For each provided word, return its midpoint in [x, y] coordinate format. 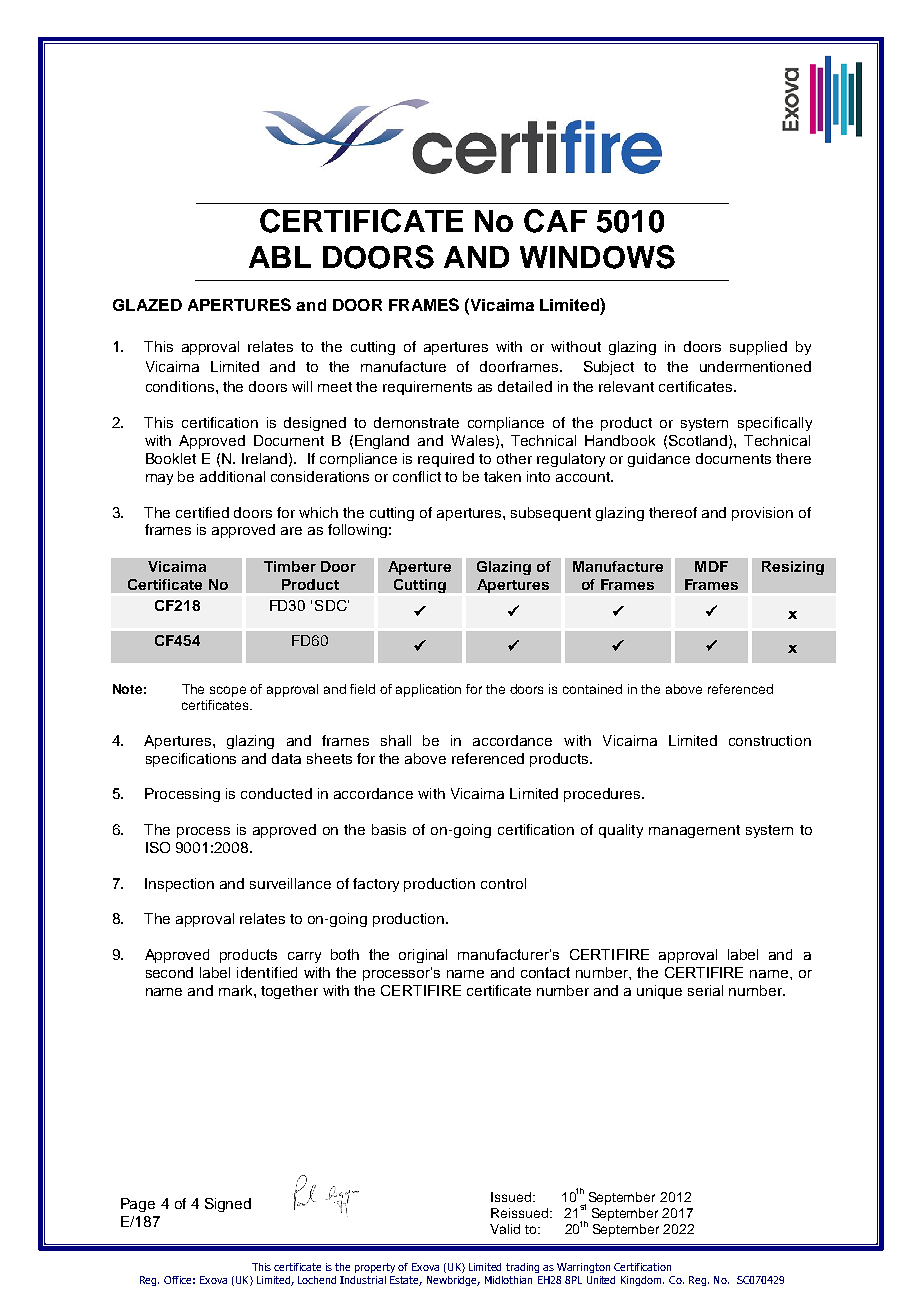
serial [705, 990]
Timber [290, 566]
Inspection [179, 885]
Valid [505, 1229]
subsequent [551, 514]
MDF [711, 566]
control [503, 883]
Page [138, 1205]
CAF [555, 221]
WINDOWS [597, 257]
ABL [280, 257]
